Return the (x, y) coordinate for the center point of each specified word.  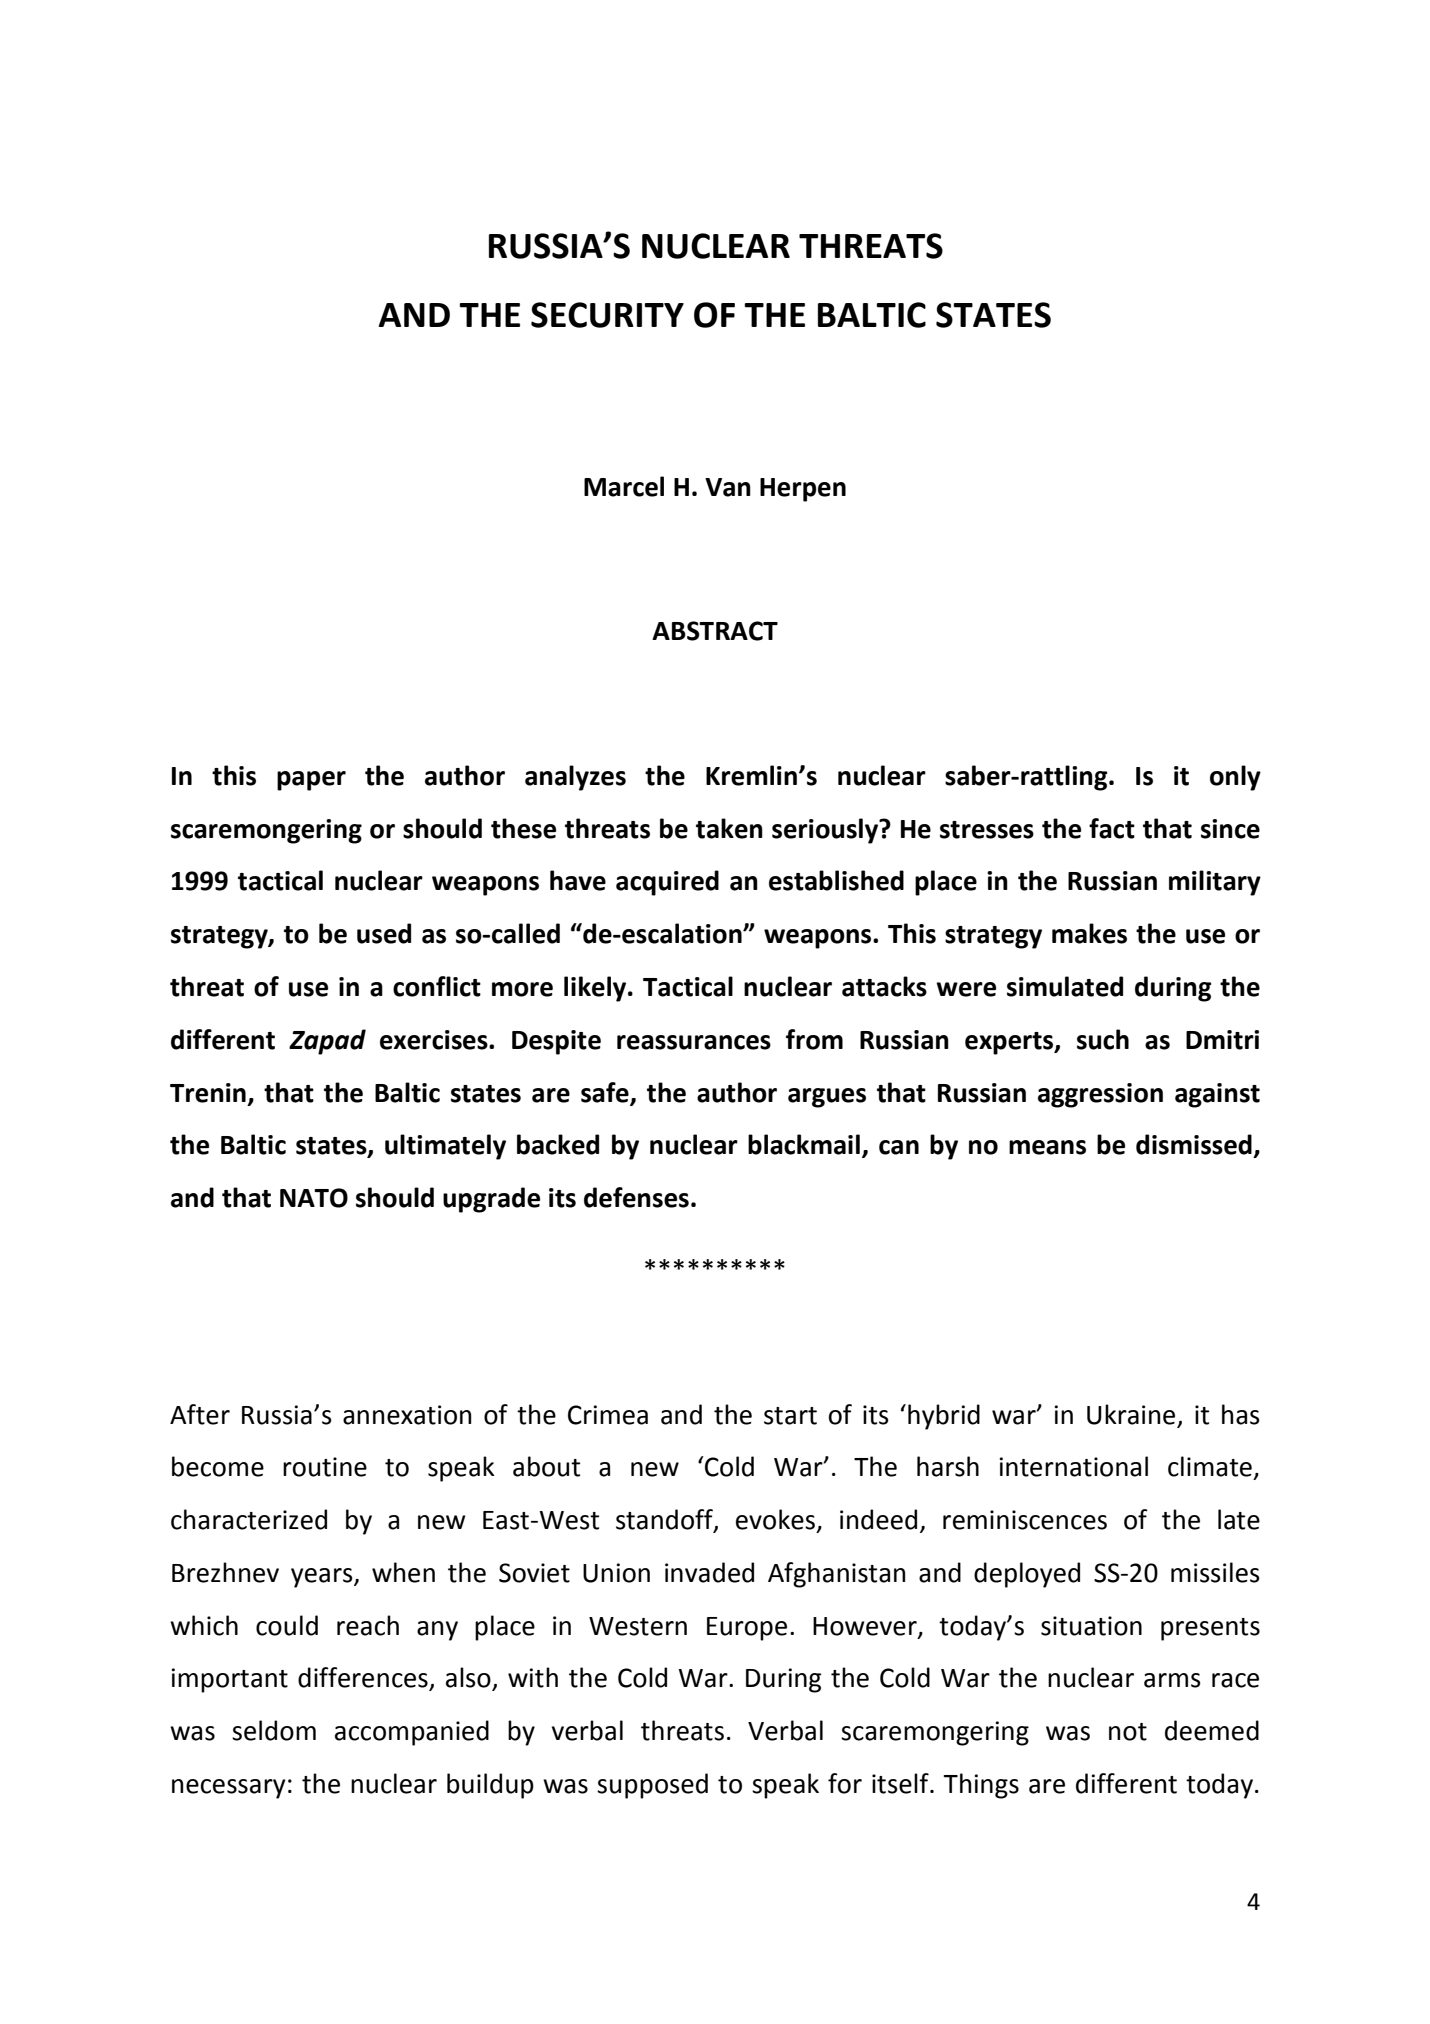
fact (1112, 828)
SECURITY (607, 315)
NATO (314, 1198)
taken (729, 828)
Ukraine (1131, 1414)
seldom (274, 1730)
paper (311, 781)
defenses (636, 1197)
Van (728, 487)
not (1128, 1732)
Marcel (624, 486)
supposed (652, 1786)
